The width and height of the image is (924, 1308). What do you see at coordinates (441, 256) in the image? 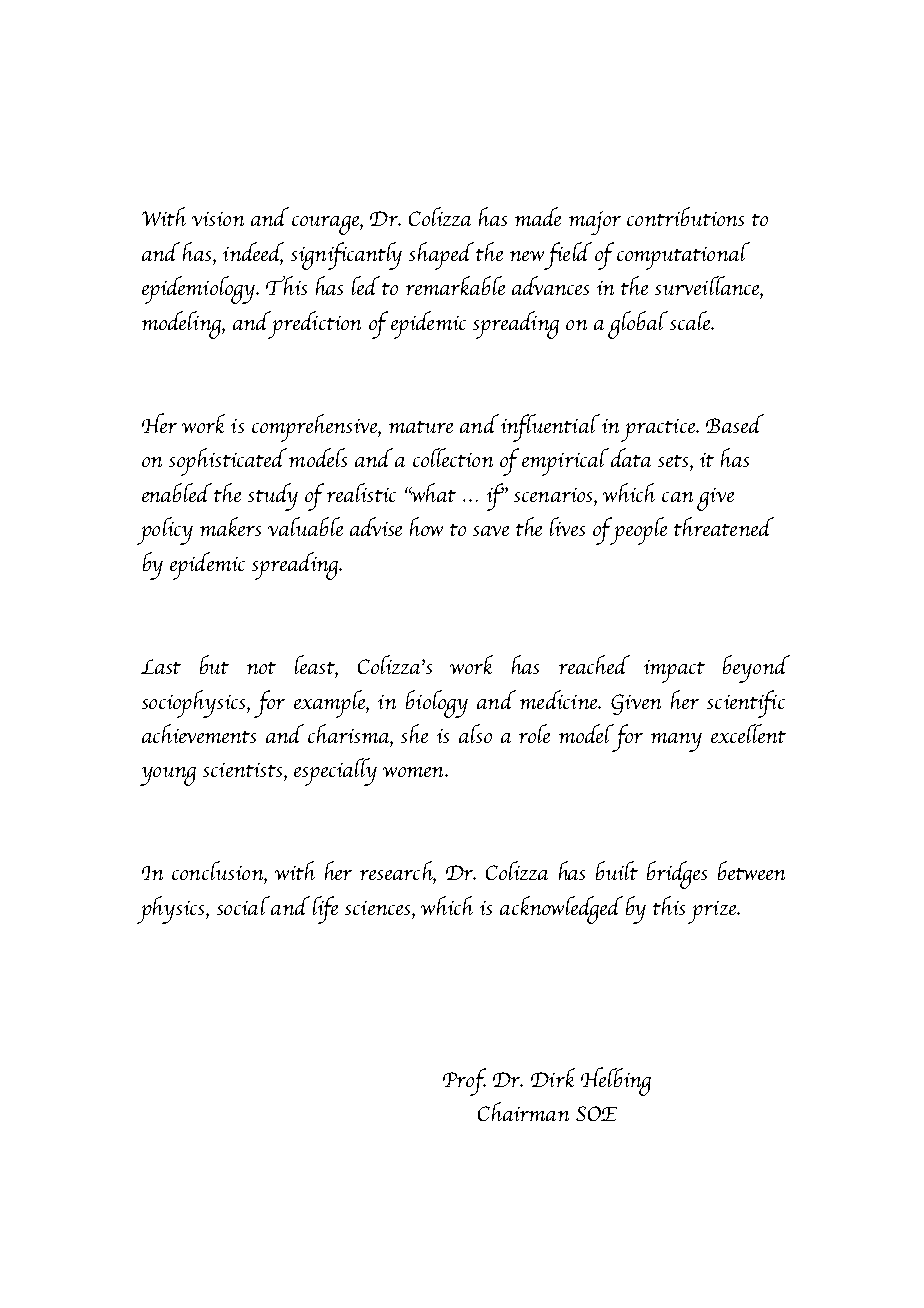
I see `shaped` at bounding box center [441, 256].
